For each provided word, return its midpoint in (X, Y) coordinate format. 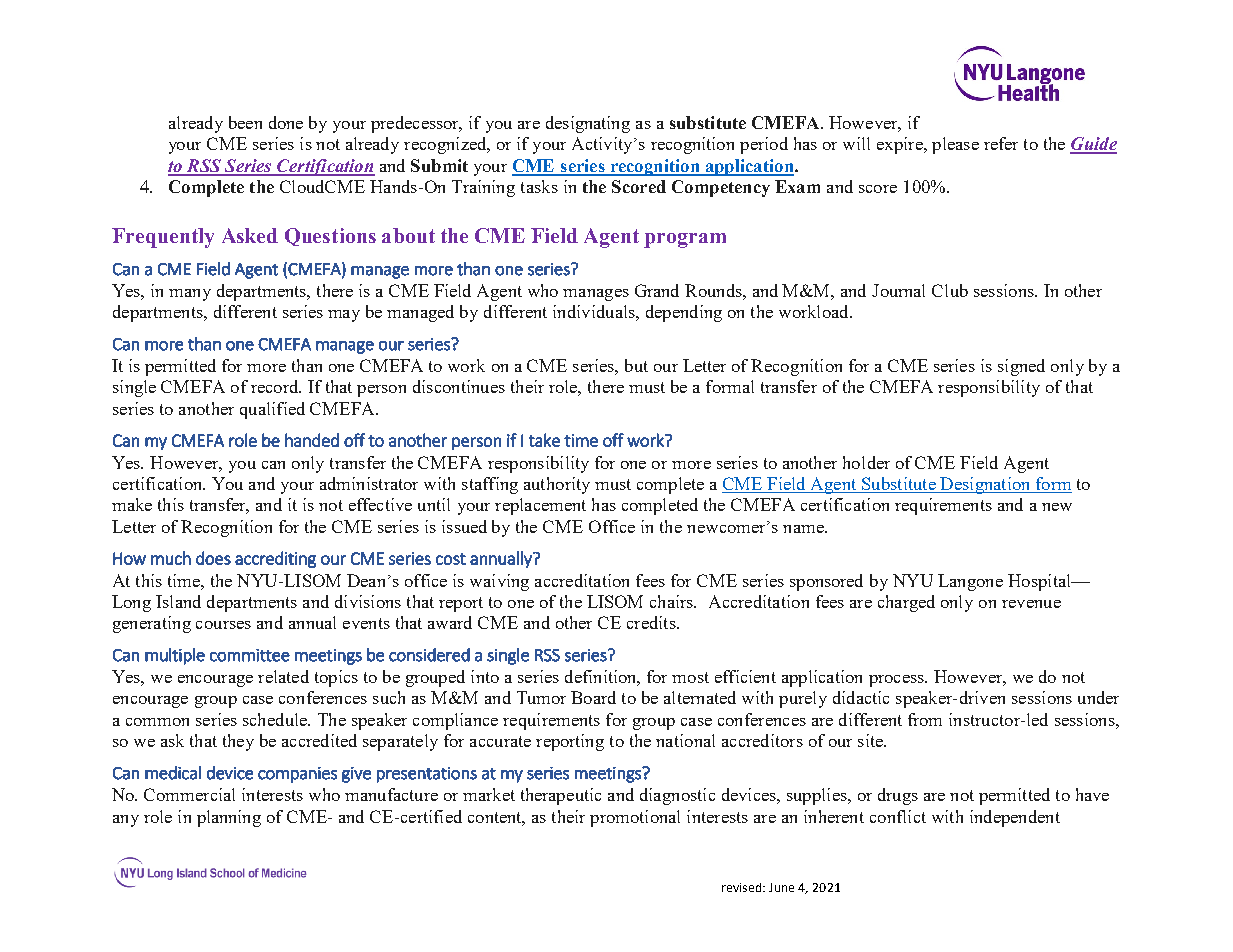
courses (223, 625)
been (245, 122)
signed (1021, 367)
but (636, 365)
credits (652, 622)
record (276, 386)
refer (1001, 143)
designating (588, 124)
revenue (1031, 604)
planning (229, 818)
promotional (635, 818)
